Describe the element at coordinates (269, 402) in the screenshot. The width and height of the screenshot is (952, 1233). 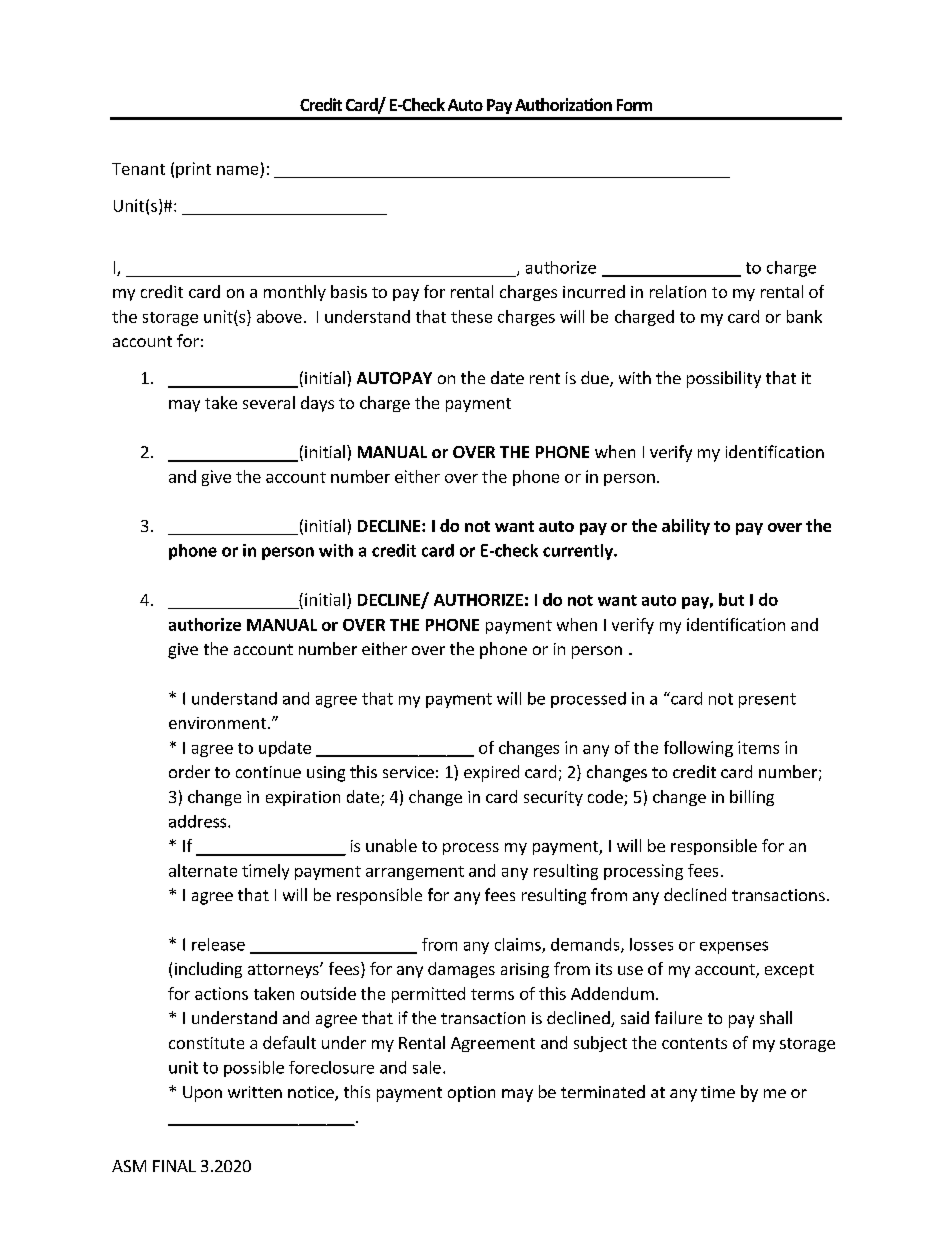
I see `several` at that location.
